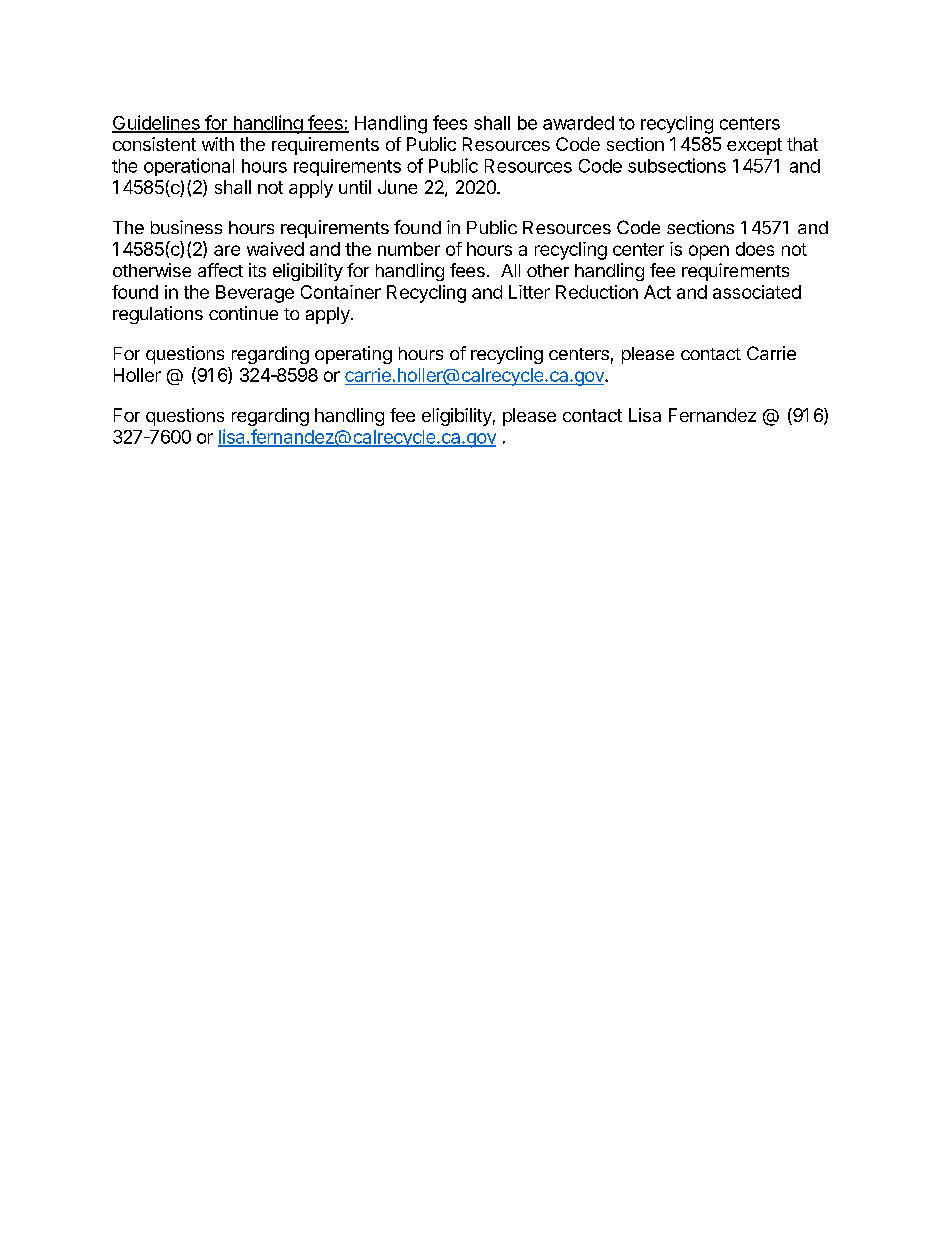 The image size is (952, 1233). I want to click on does, so click(755, 249).
